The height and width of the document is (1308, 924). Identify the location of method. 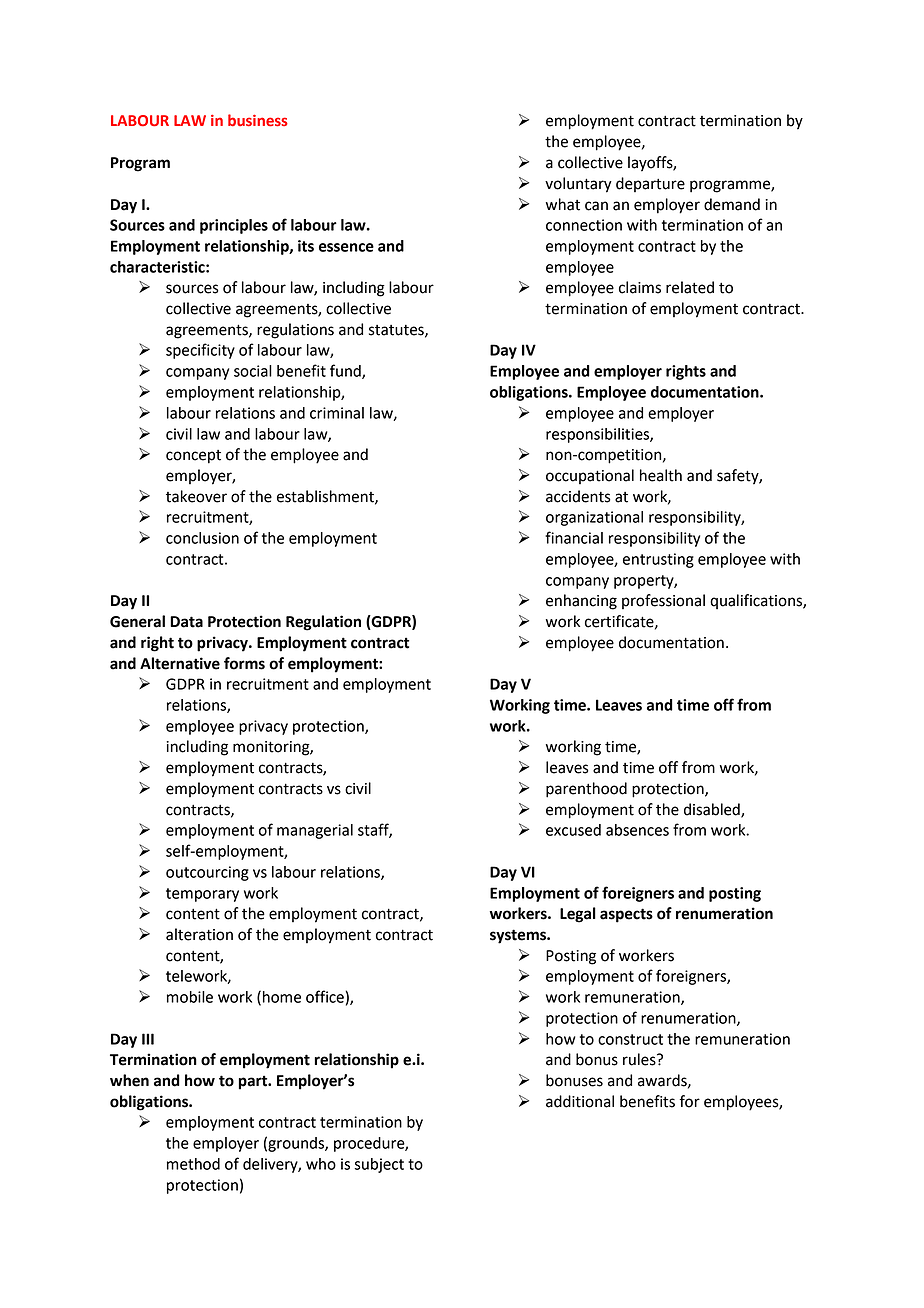
(193, 1164).
